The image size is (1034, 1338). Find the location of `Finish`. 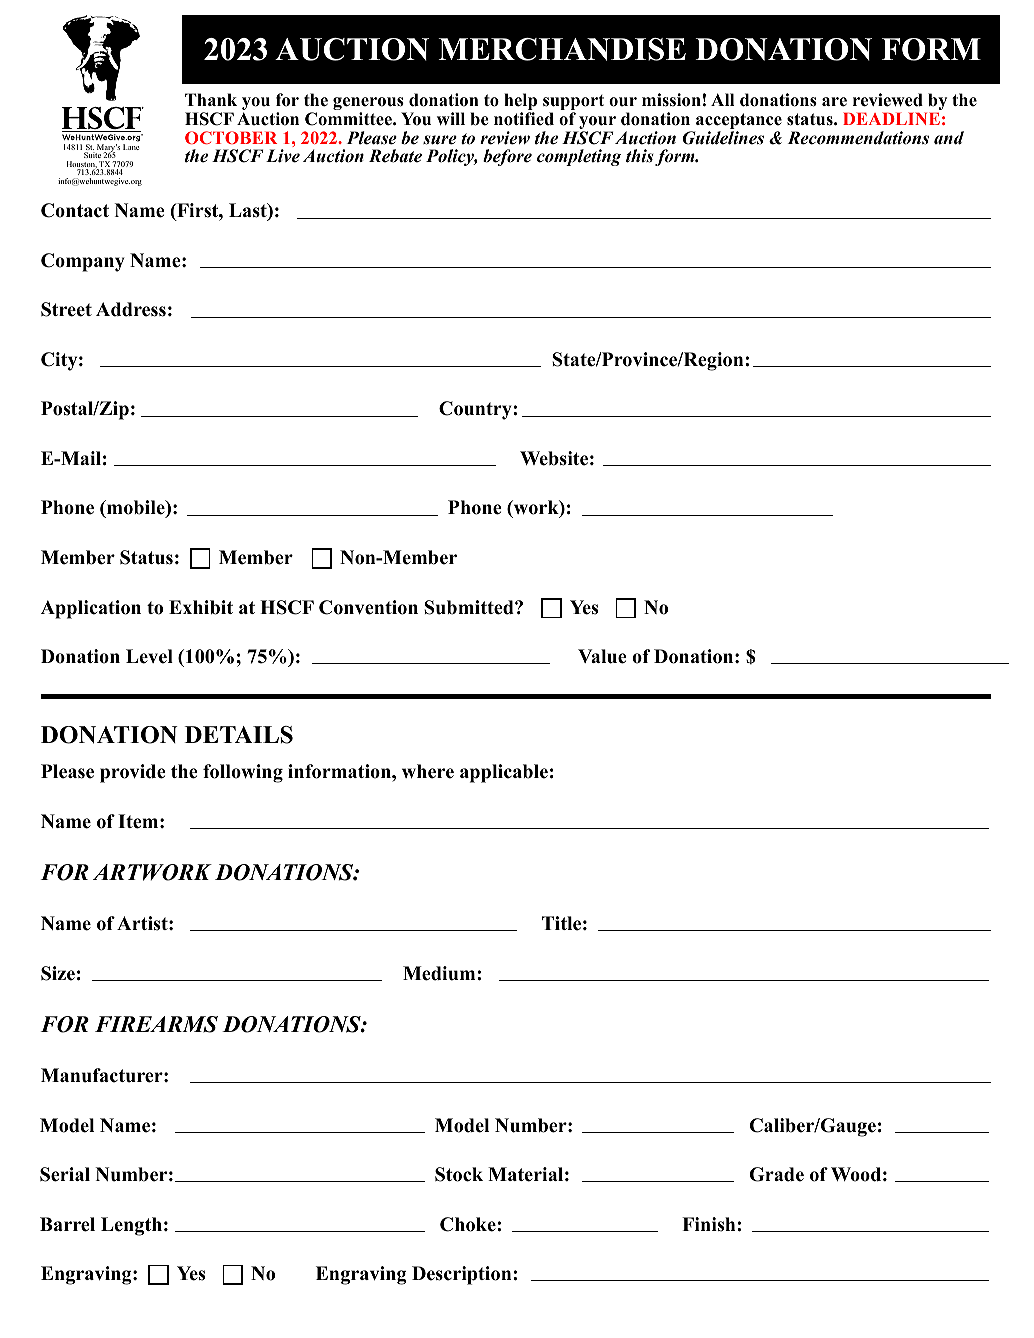

Finish is located at coordinates (710, 1224).
